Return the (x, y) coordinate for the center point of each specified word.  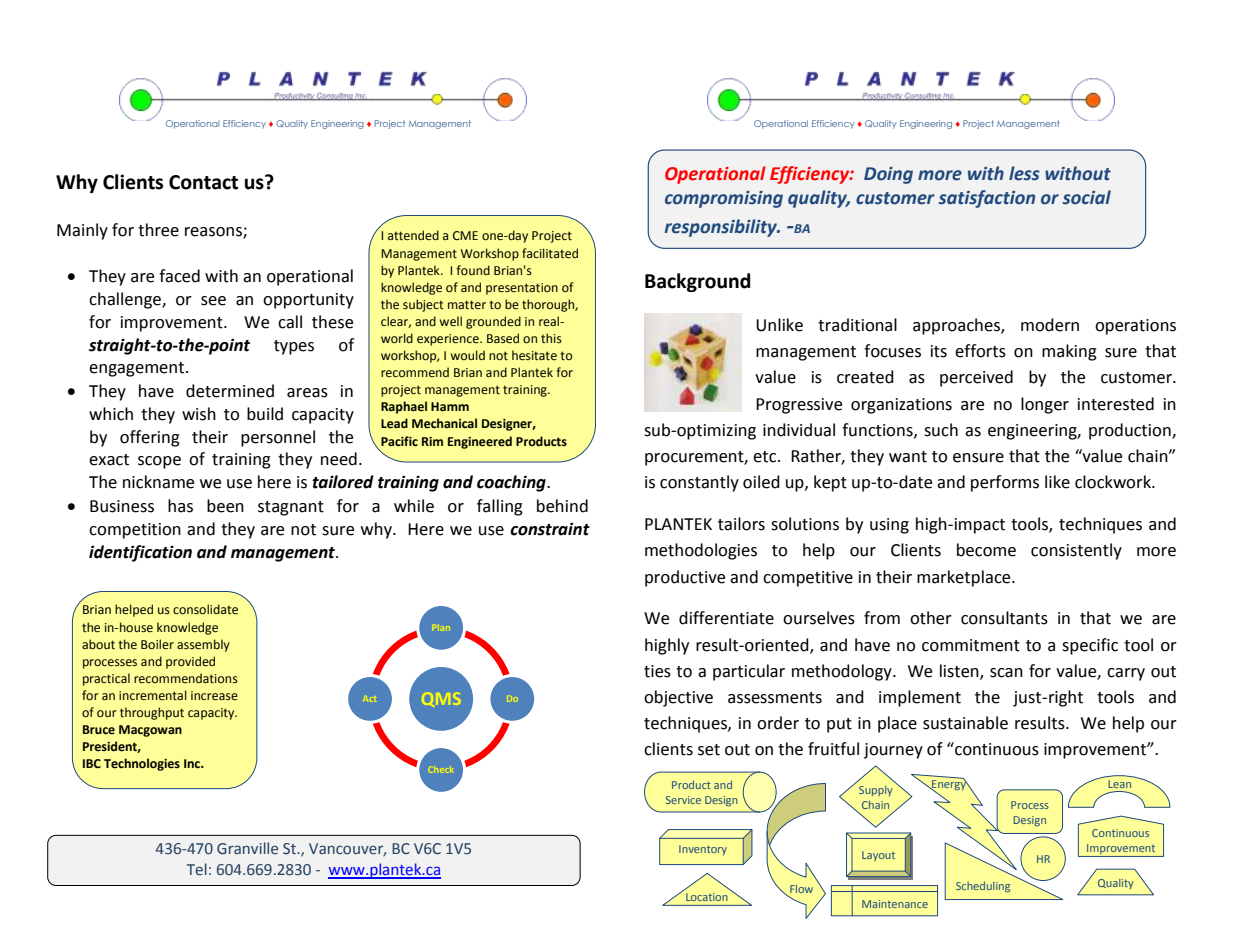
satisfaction (987, 199)
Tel (197, 869)
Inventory (703, 850)
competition (135, 531)
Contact (203, 182)
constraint (550, 529)
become (986, 550)
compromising (724, 199)
